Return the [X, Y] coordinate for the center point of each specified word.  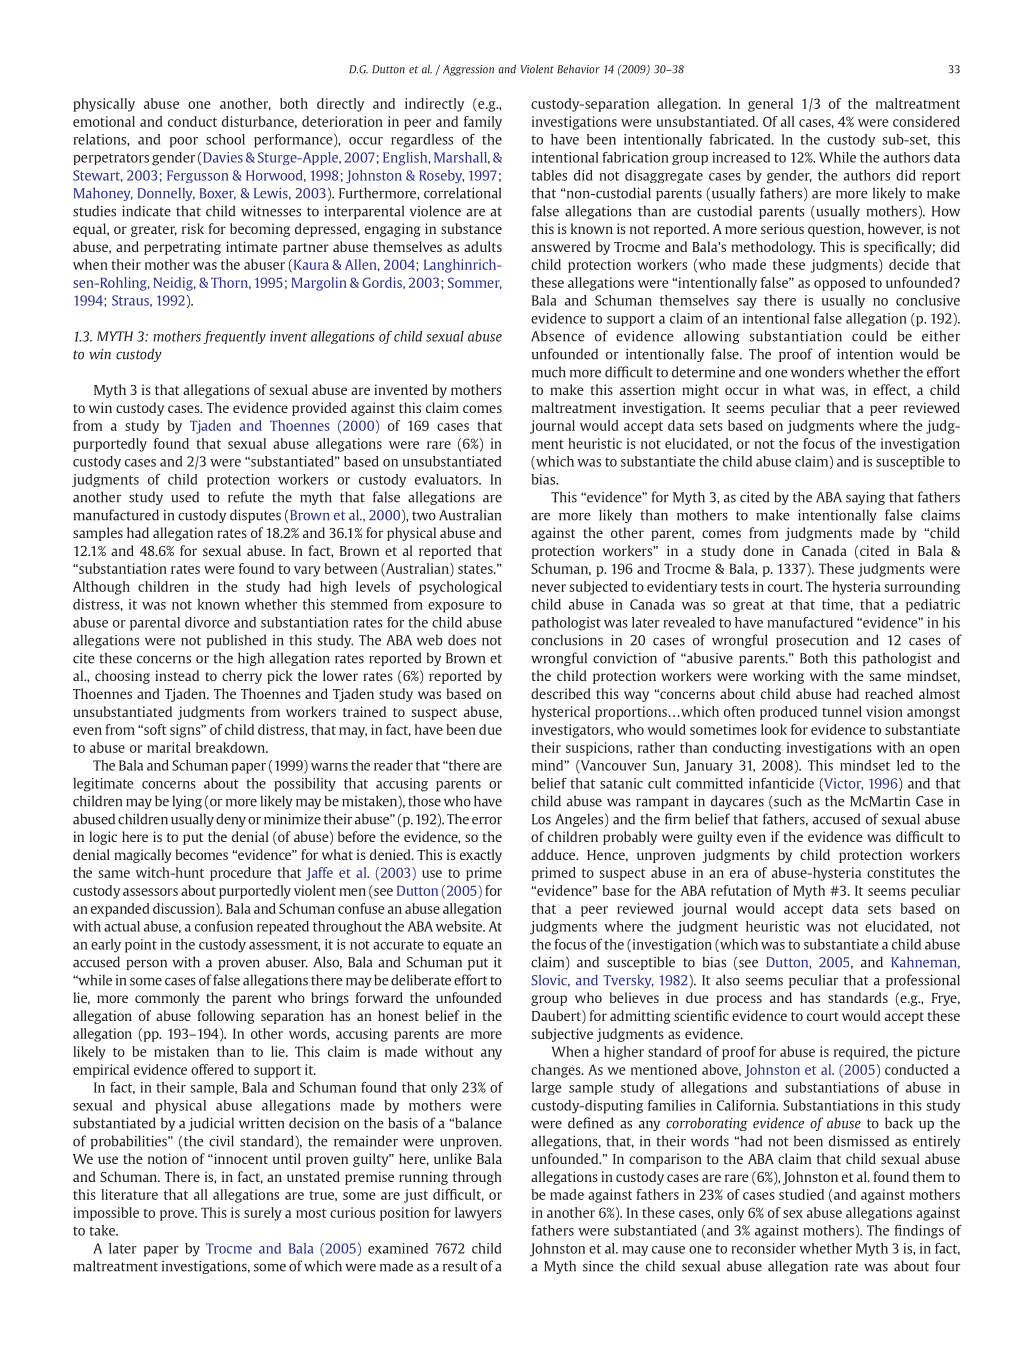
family [483, 123]
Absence [558, 336]
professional [923, 981]
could [869, 336]
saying [865, 498]
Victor [842, 784]
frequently [234, 337]
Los [541, 819]
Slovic [550, 980]
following [226, 1017]
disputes [255, 516]
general [770, 105]
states [476, 569]
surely [263, 1214]
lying [187, 802]
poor [184, 142]
